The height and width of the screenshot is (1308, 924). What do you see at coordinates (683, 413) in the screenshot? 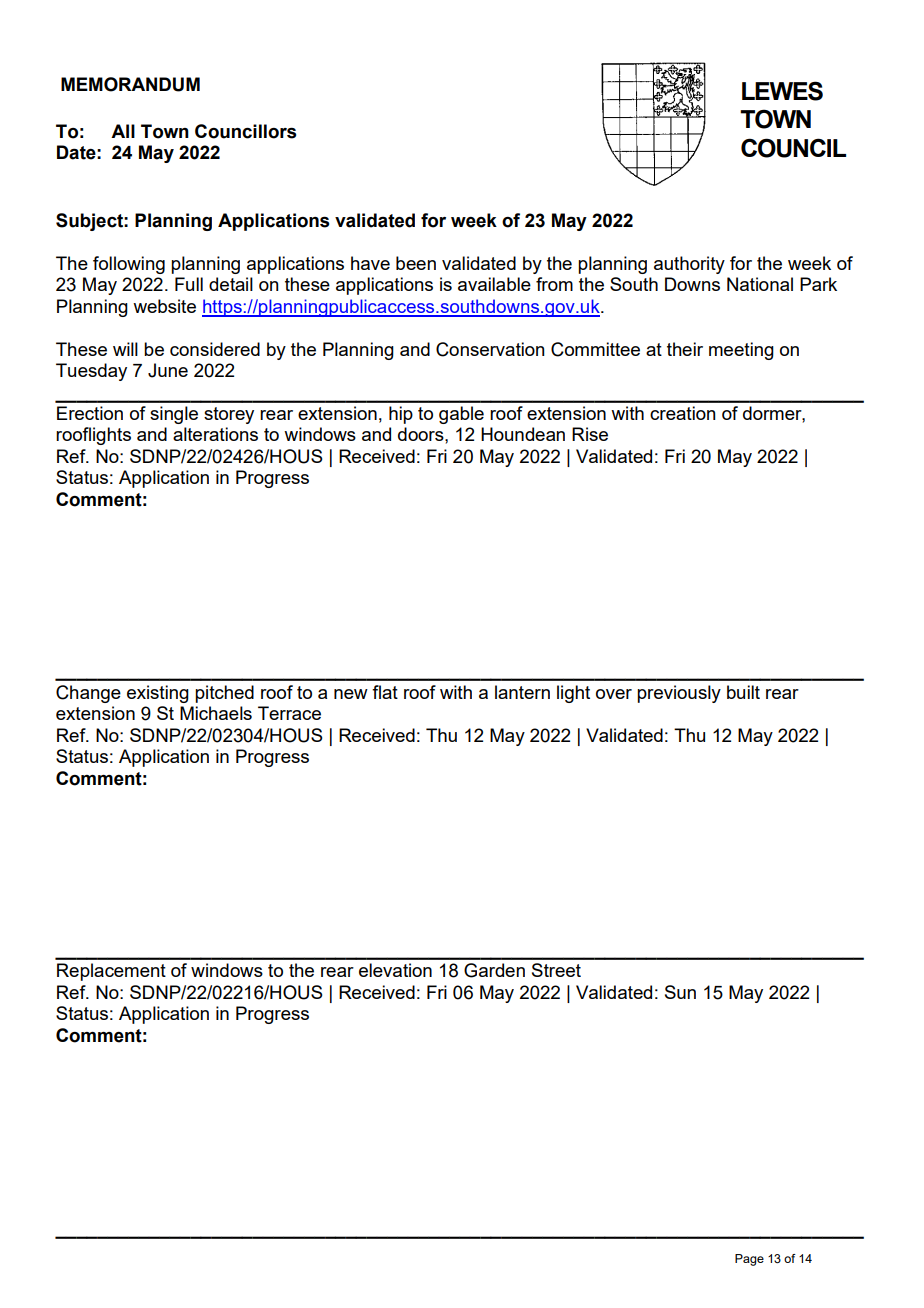
I see `creation` at bounding box center [683, 413].
